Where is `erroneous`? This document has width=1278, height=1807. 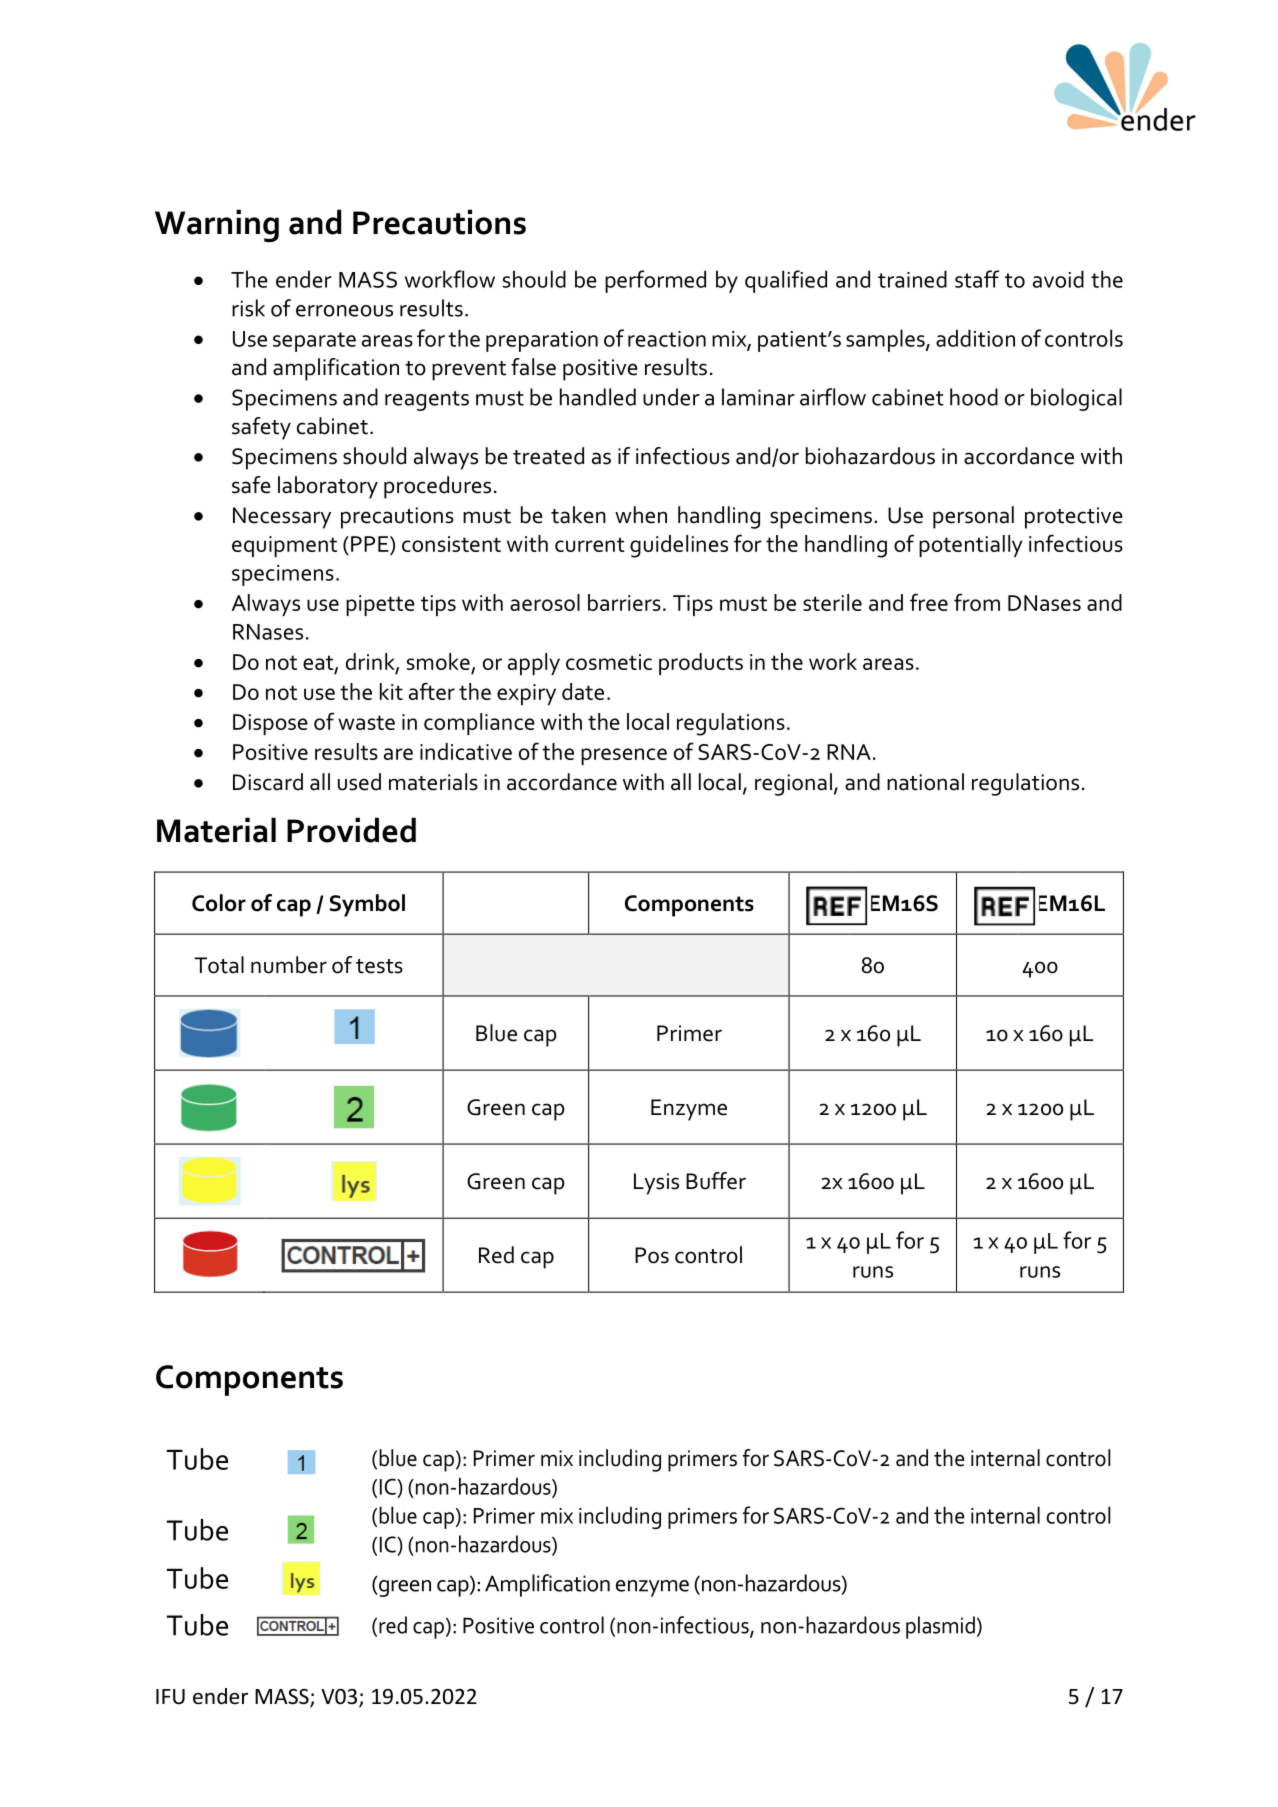 erroneous is located at coordinates (344, 311).
